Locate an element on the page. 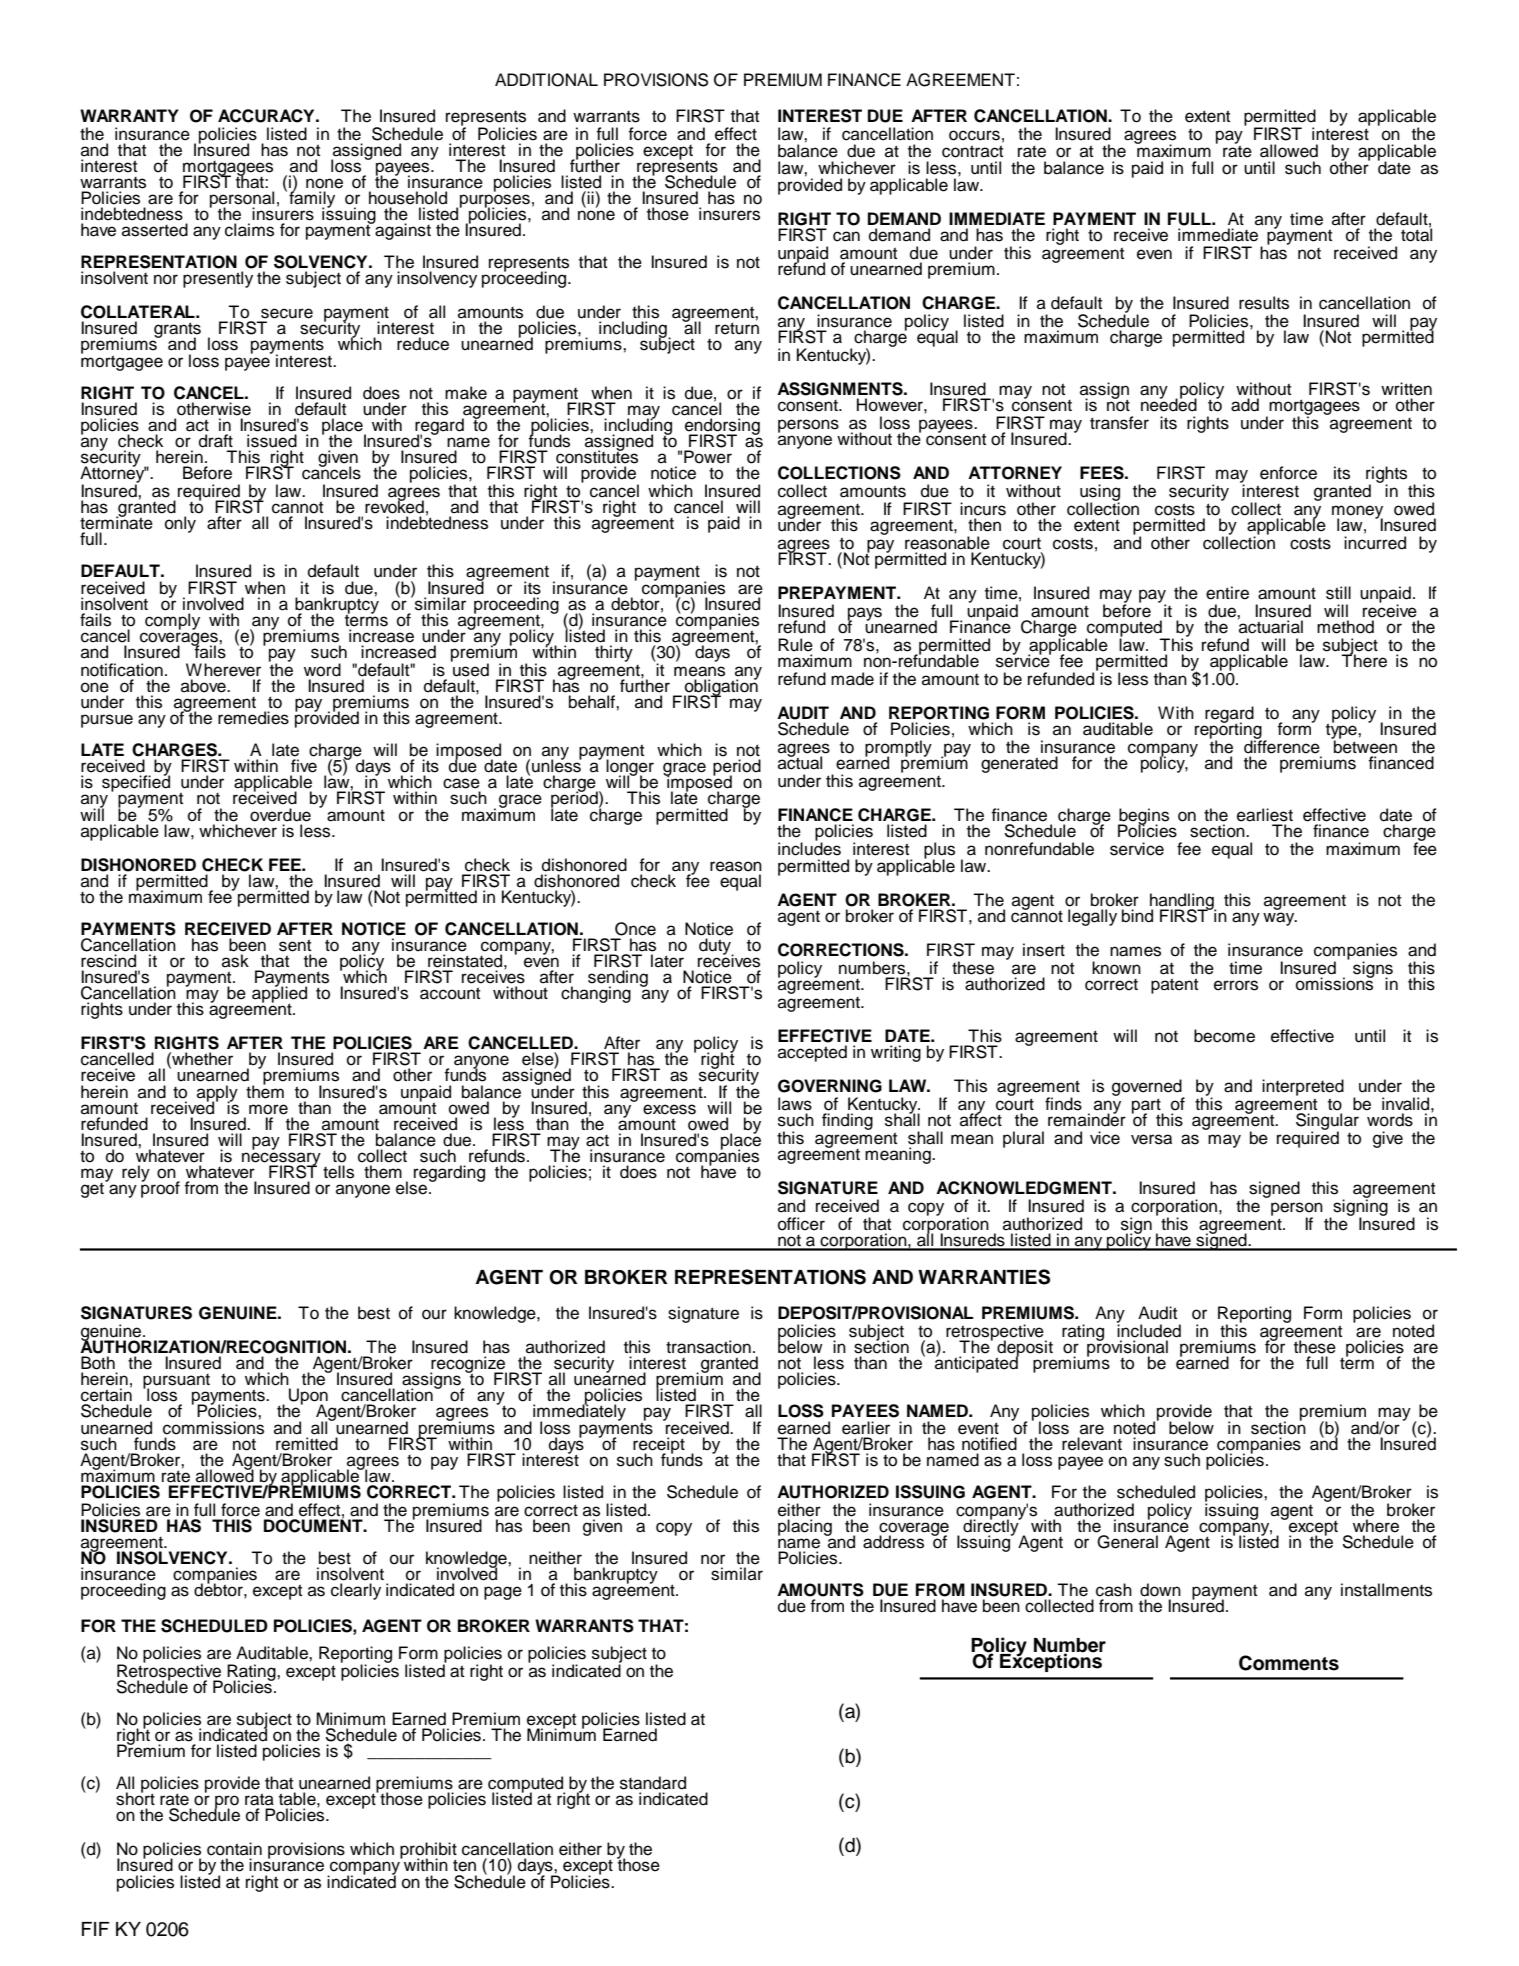 This image has width=1519, height=1966. total is located at coordinates (1416, 234).
